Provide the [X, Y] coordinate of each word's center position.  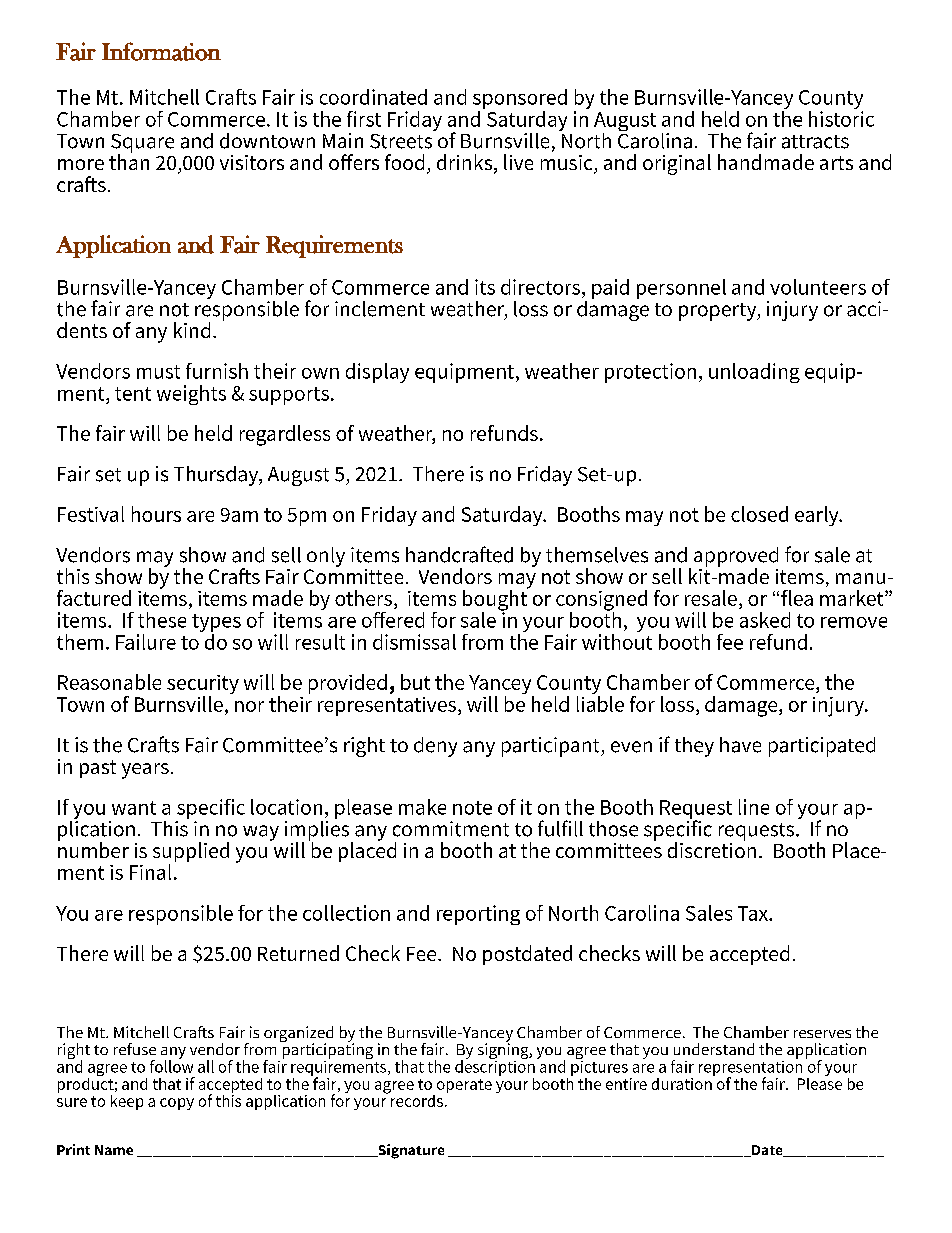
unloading [754, 373]
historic [841, 117]
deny [435, 747]
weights [191, 395]
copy [177, 1104]
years [145, 771]
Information [161, 51]
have [740, 745]
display [377, 373]
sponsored [520, 100]
